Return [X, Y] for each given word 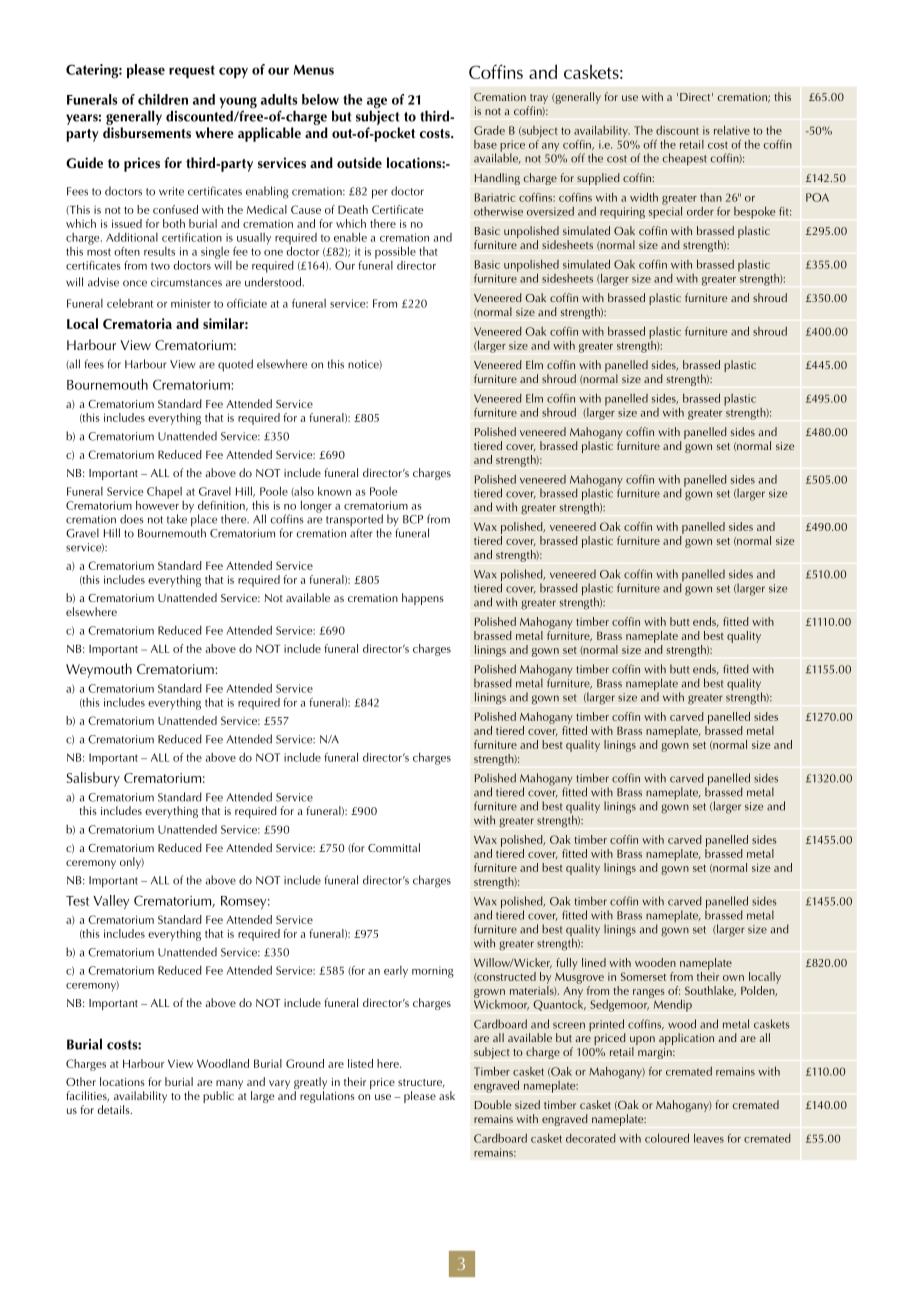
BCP [413, 519]
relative [732, 130]
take [177, 519]
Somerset [643, 976]
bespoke [754, 213]
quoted [235, 365]
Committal [394, 847]
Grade [489, 130]
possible [395, 252]
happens [423, 599]
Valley [111, 902]
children [163, 99]
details [114, 1109]
